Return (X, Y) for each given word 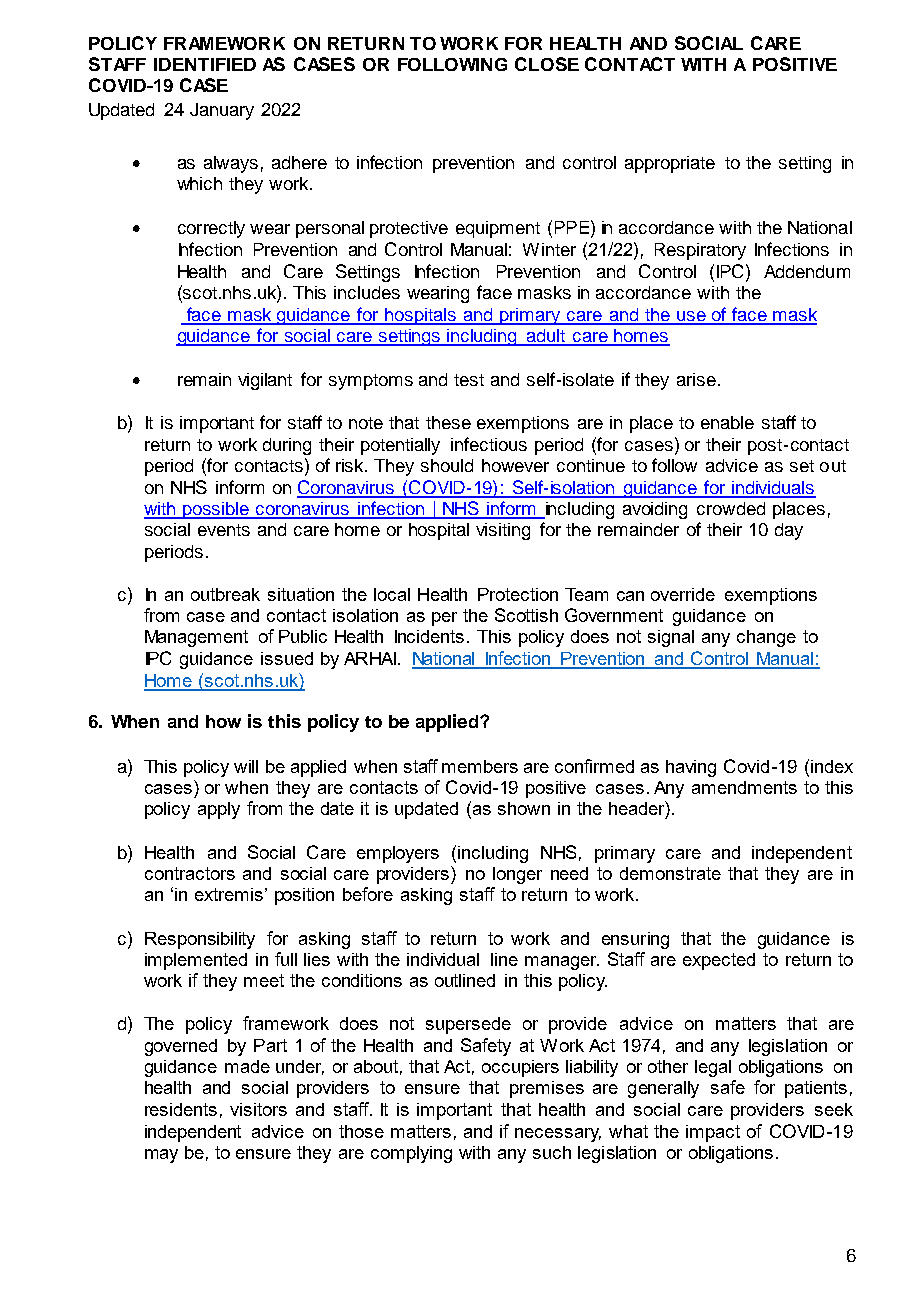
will (246, 766)
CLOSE (547, 64)
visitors (258, 1109)
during (287, 446)
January (222, 111)
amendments (744, 787)
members (480, 766)
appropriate (670, 164)
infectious (489, 444)
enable (727, 422)
